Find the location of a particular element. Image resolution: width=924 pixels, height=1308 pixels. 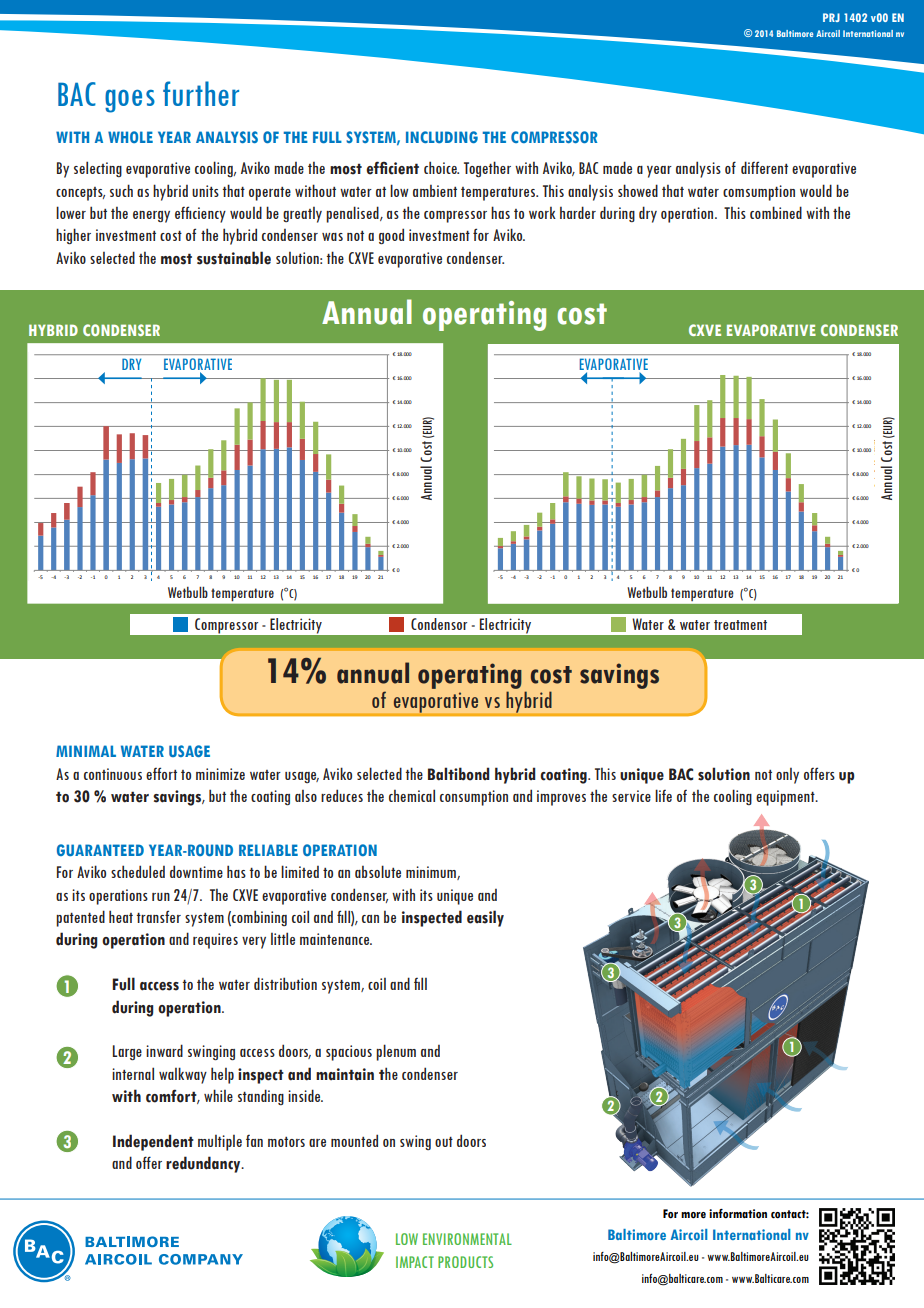

equipment is located at coordinates (786, 798).
